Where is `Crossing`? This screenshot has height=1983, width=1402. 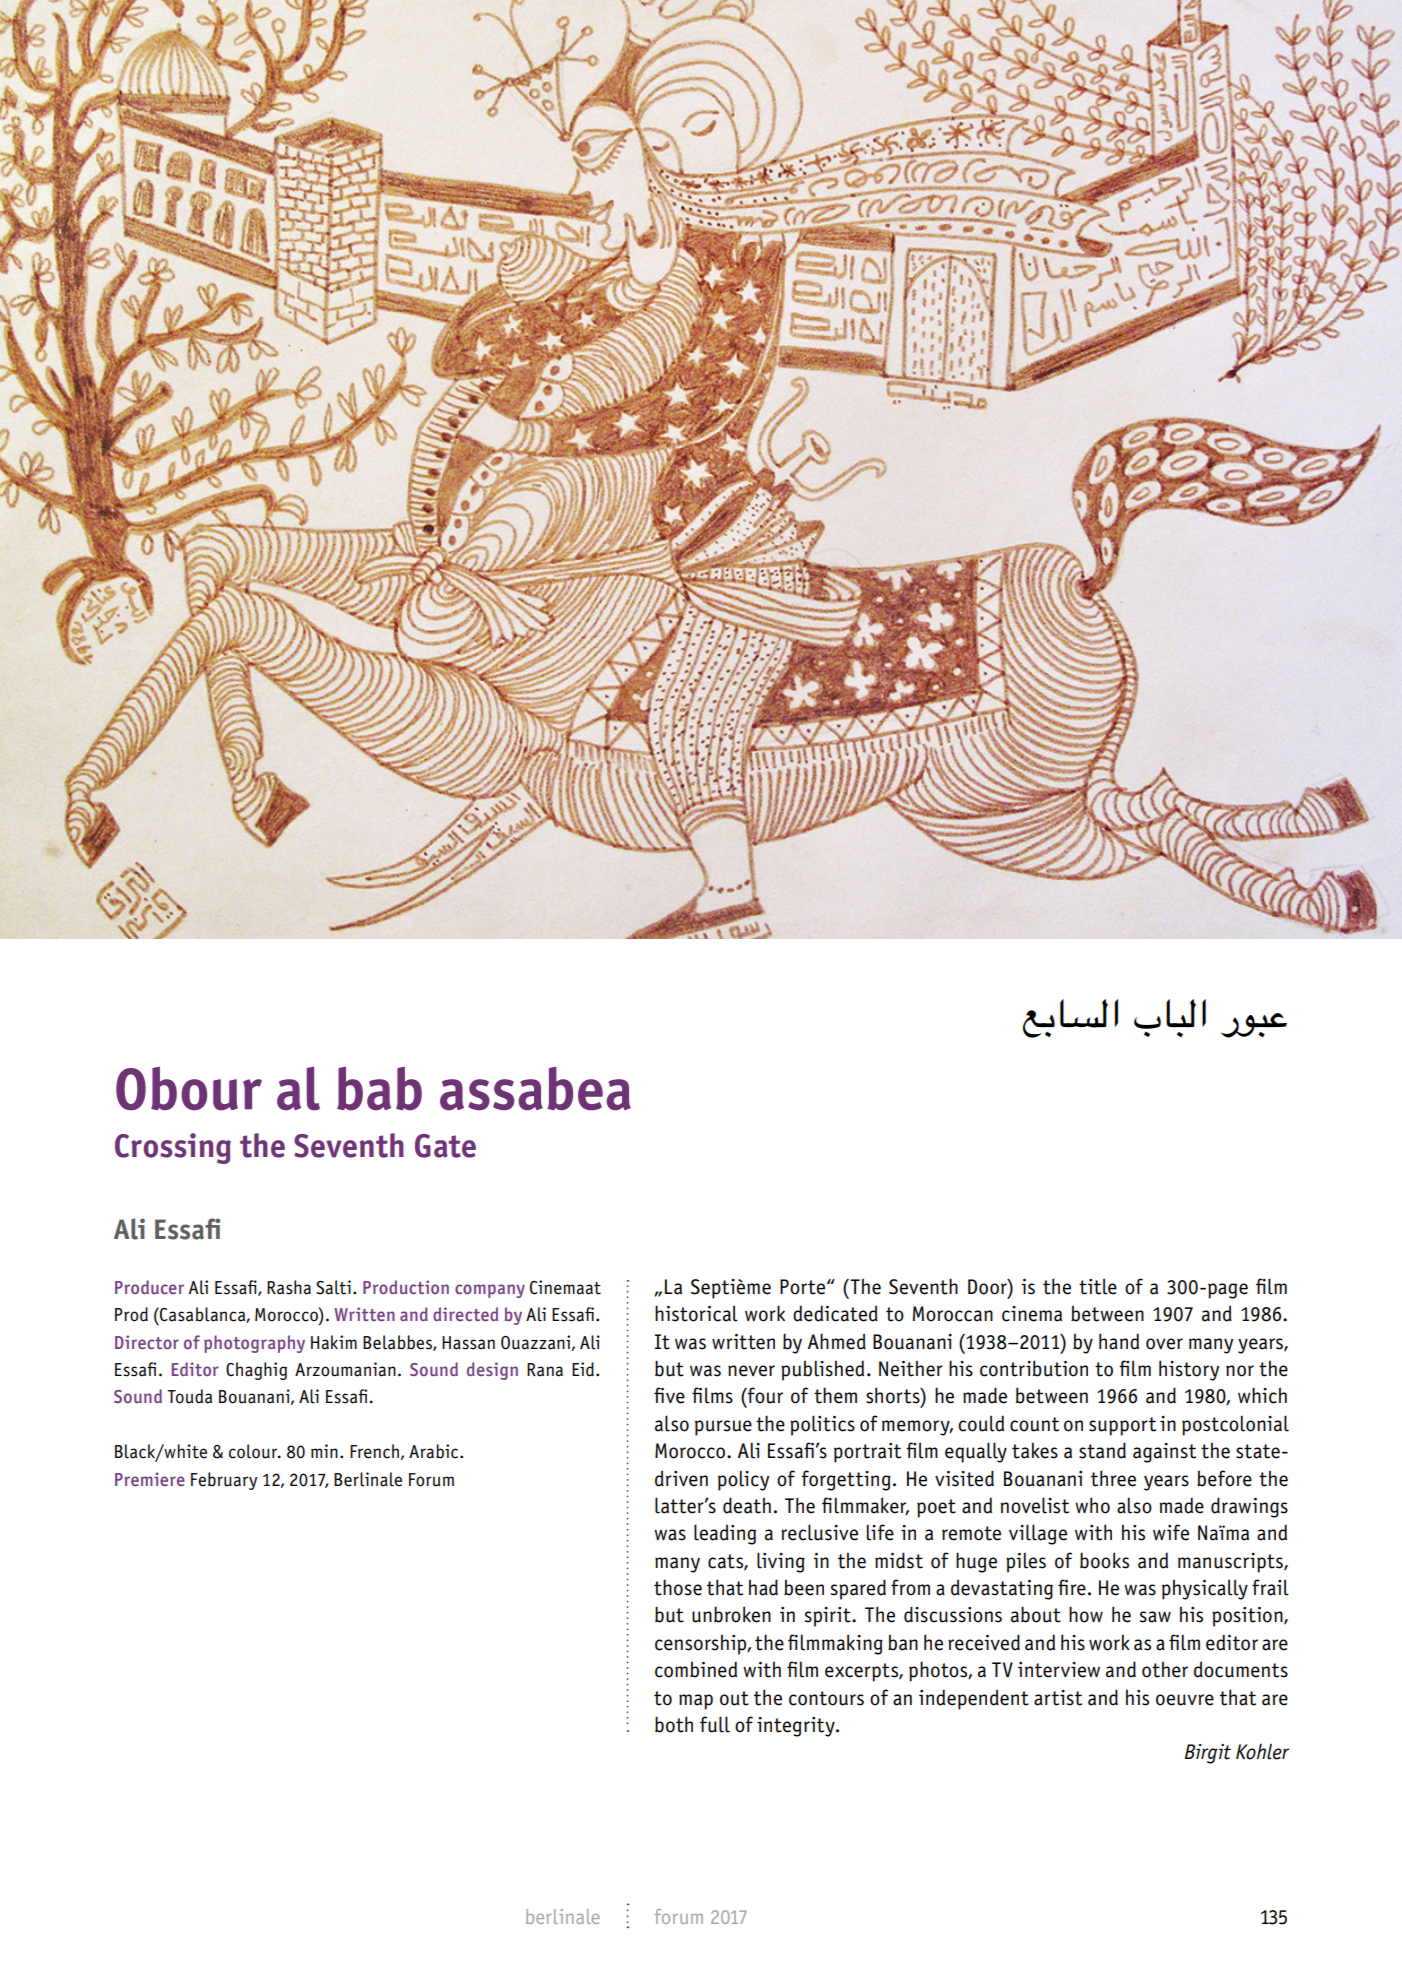 Crossing is located at coordinates (173, 1148).
